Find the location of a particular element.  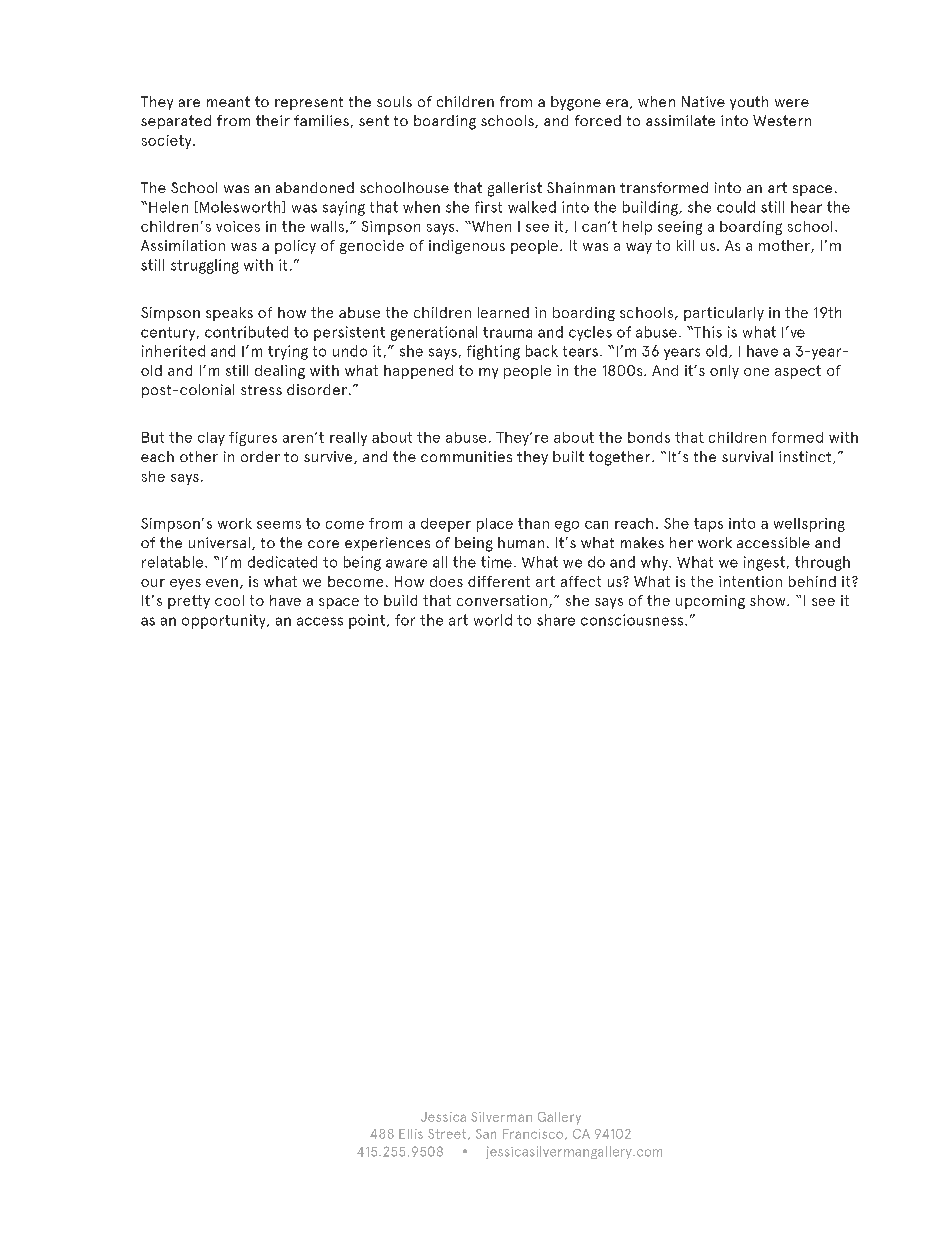

opportunity is located at coordinates (225, 621).
